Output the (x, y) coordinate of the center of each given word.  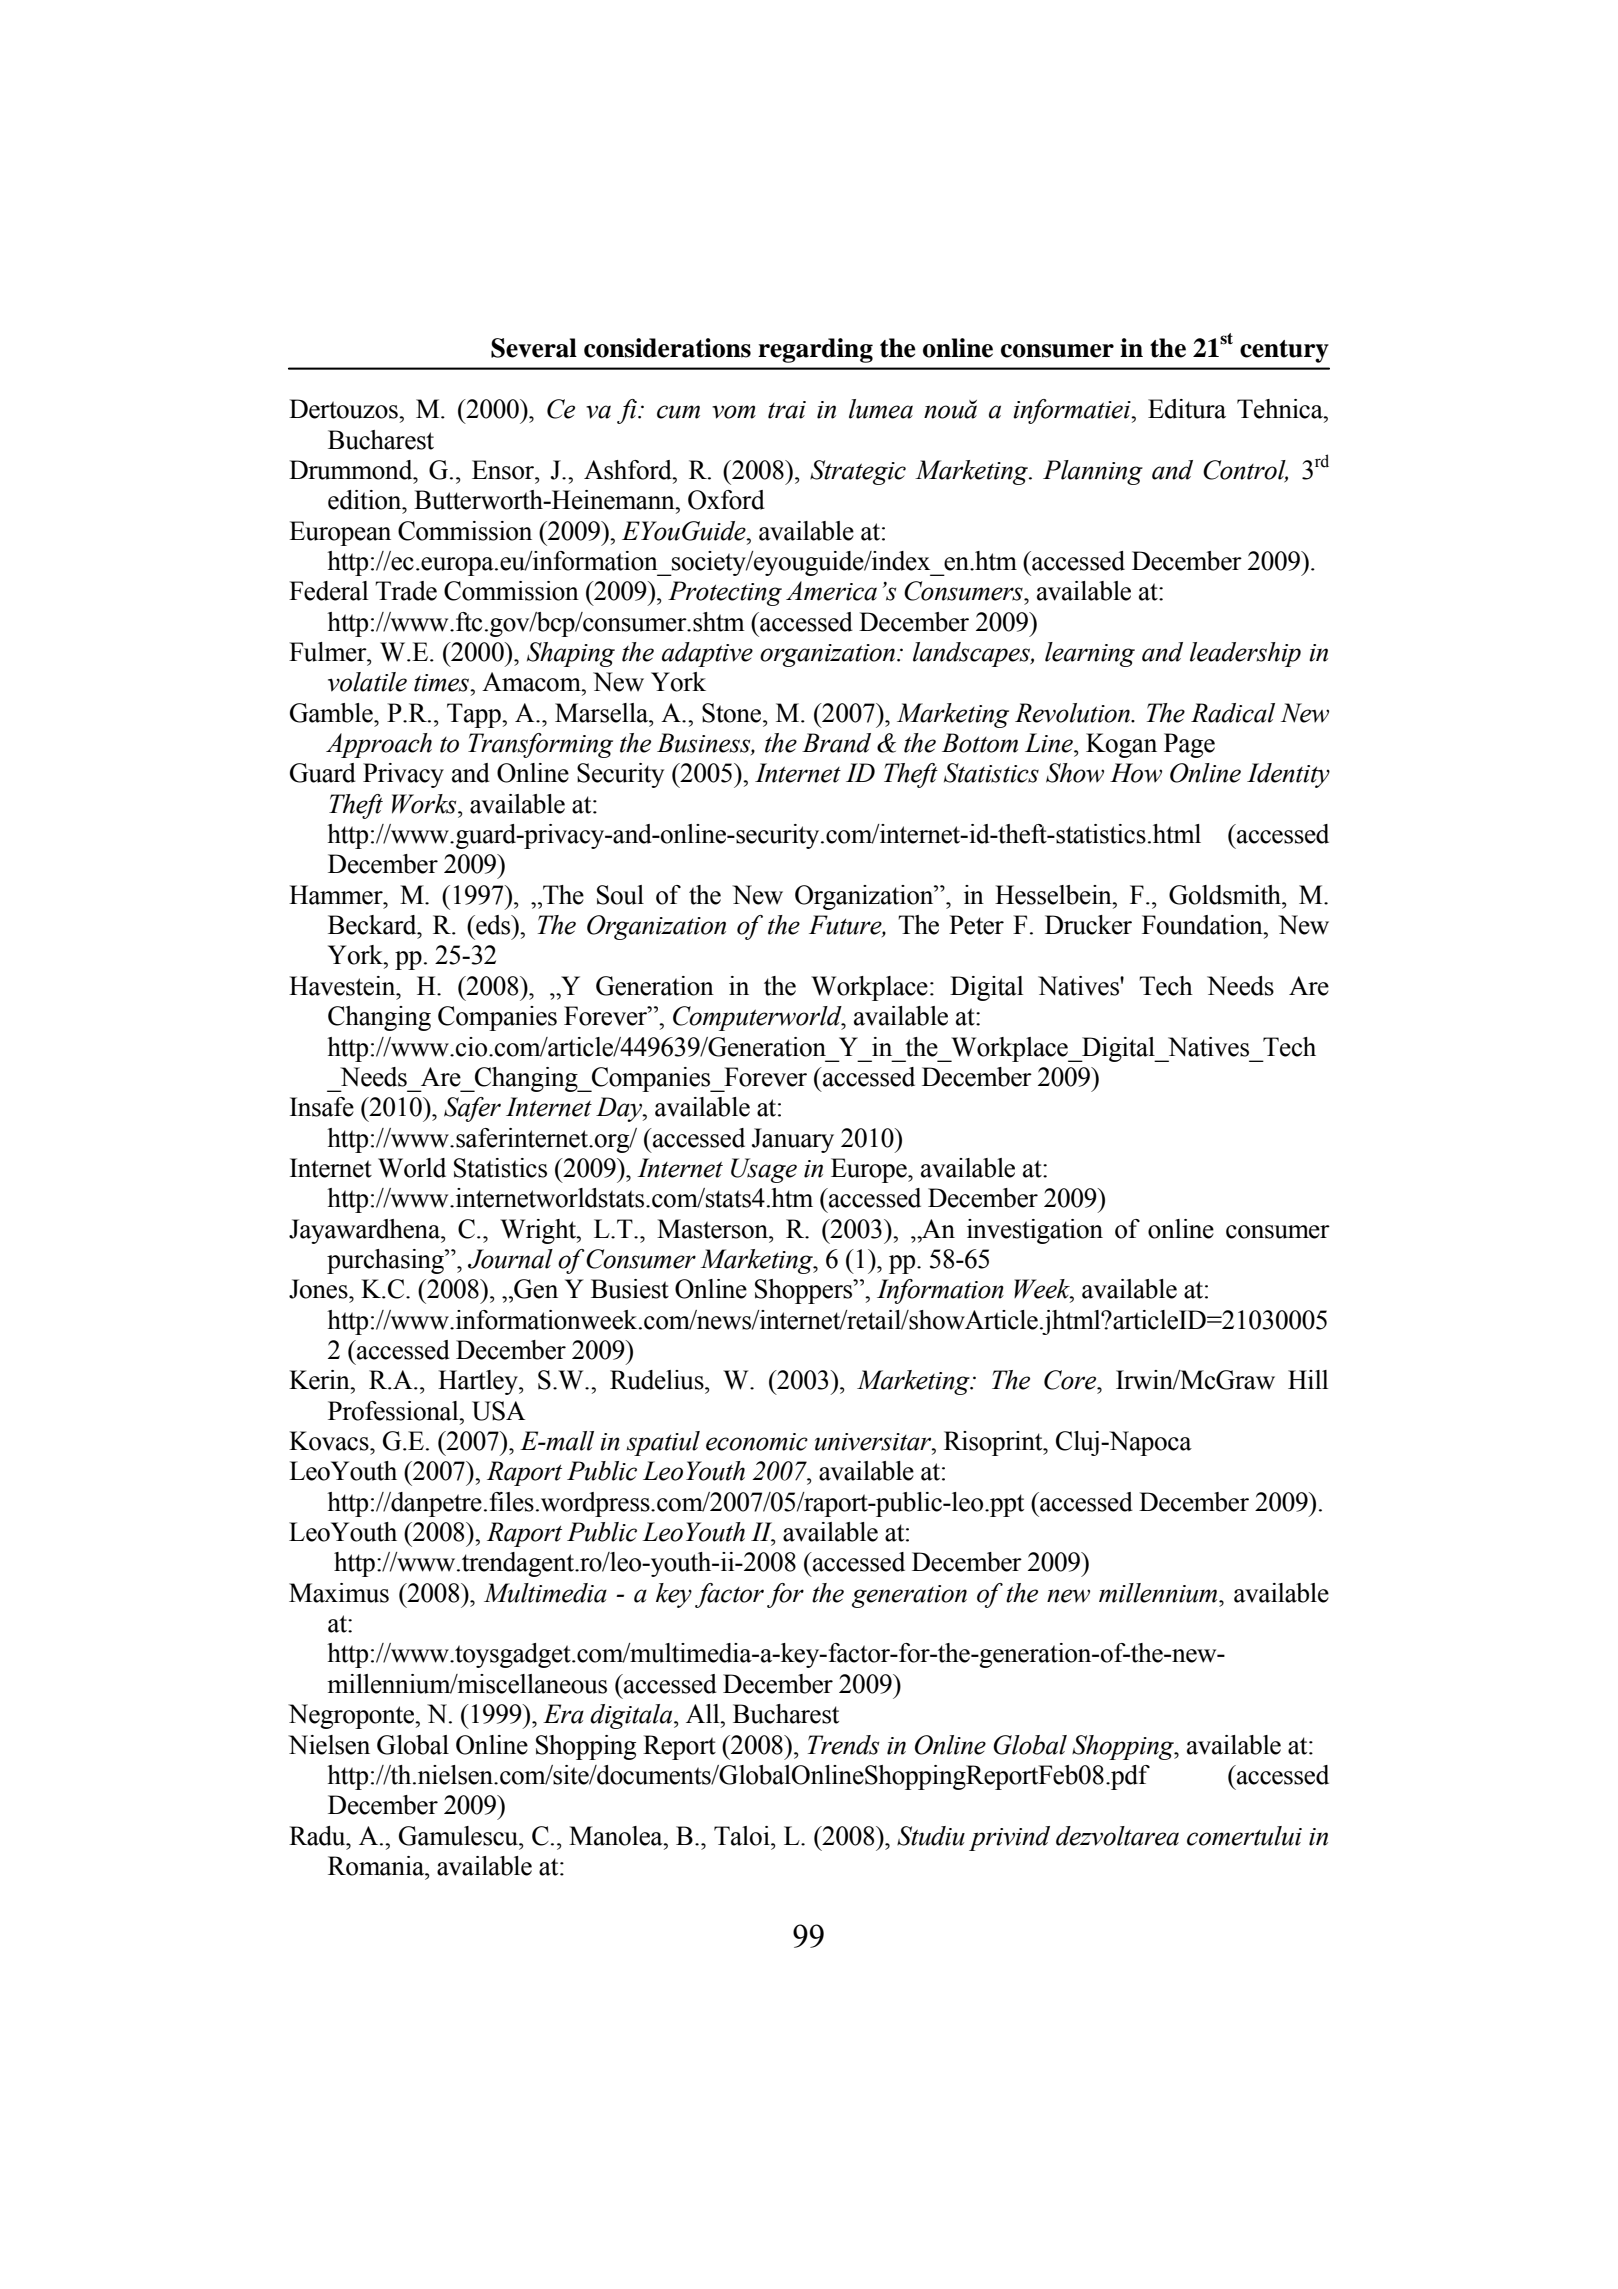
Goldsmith (1226, 895)
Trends (843, 1745)
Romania (377, 1866)
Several (534, 348)
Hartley (479, 1382)
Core (1071, 1380)
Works (425, 804)
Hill (1308, 1379)
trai (787, 410)
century (1284, 351)
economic (757, 1442)
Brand (836, 743)
